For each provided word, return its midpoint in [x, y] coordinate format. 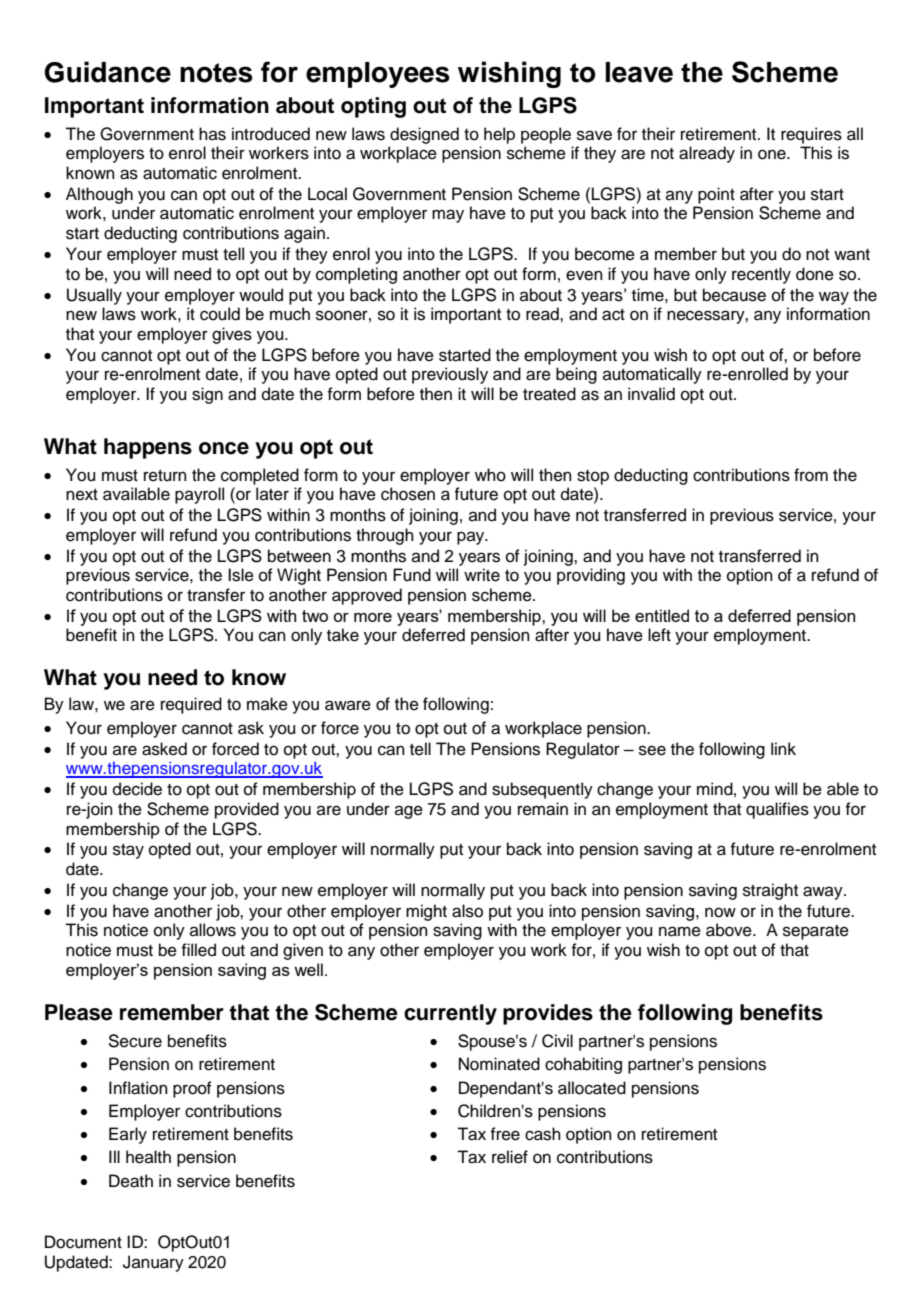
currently [450, 1014]
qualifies [777, 810]
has [212, 134]
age [409, 812]
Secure [135, 1041]
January [153, 1263]
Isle [241, 575]
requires [811, 135]
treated [549, 394]
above [730, 930]
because [734, 295]
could [220, 314]
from [811, 475]
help [499, 135]
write [482, 575]
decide [137, 789]
